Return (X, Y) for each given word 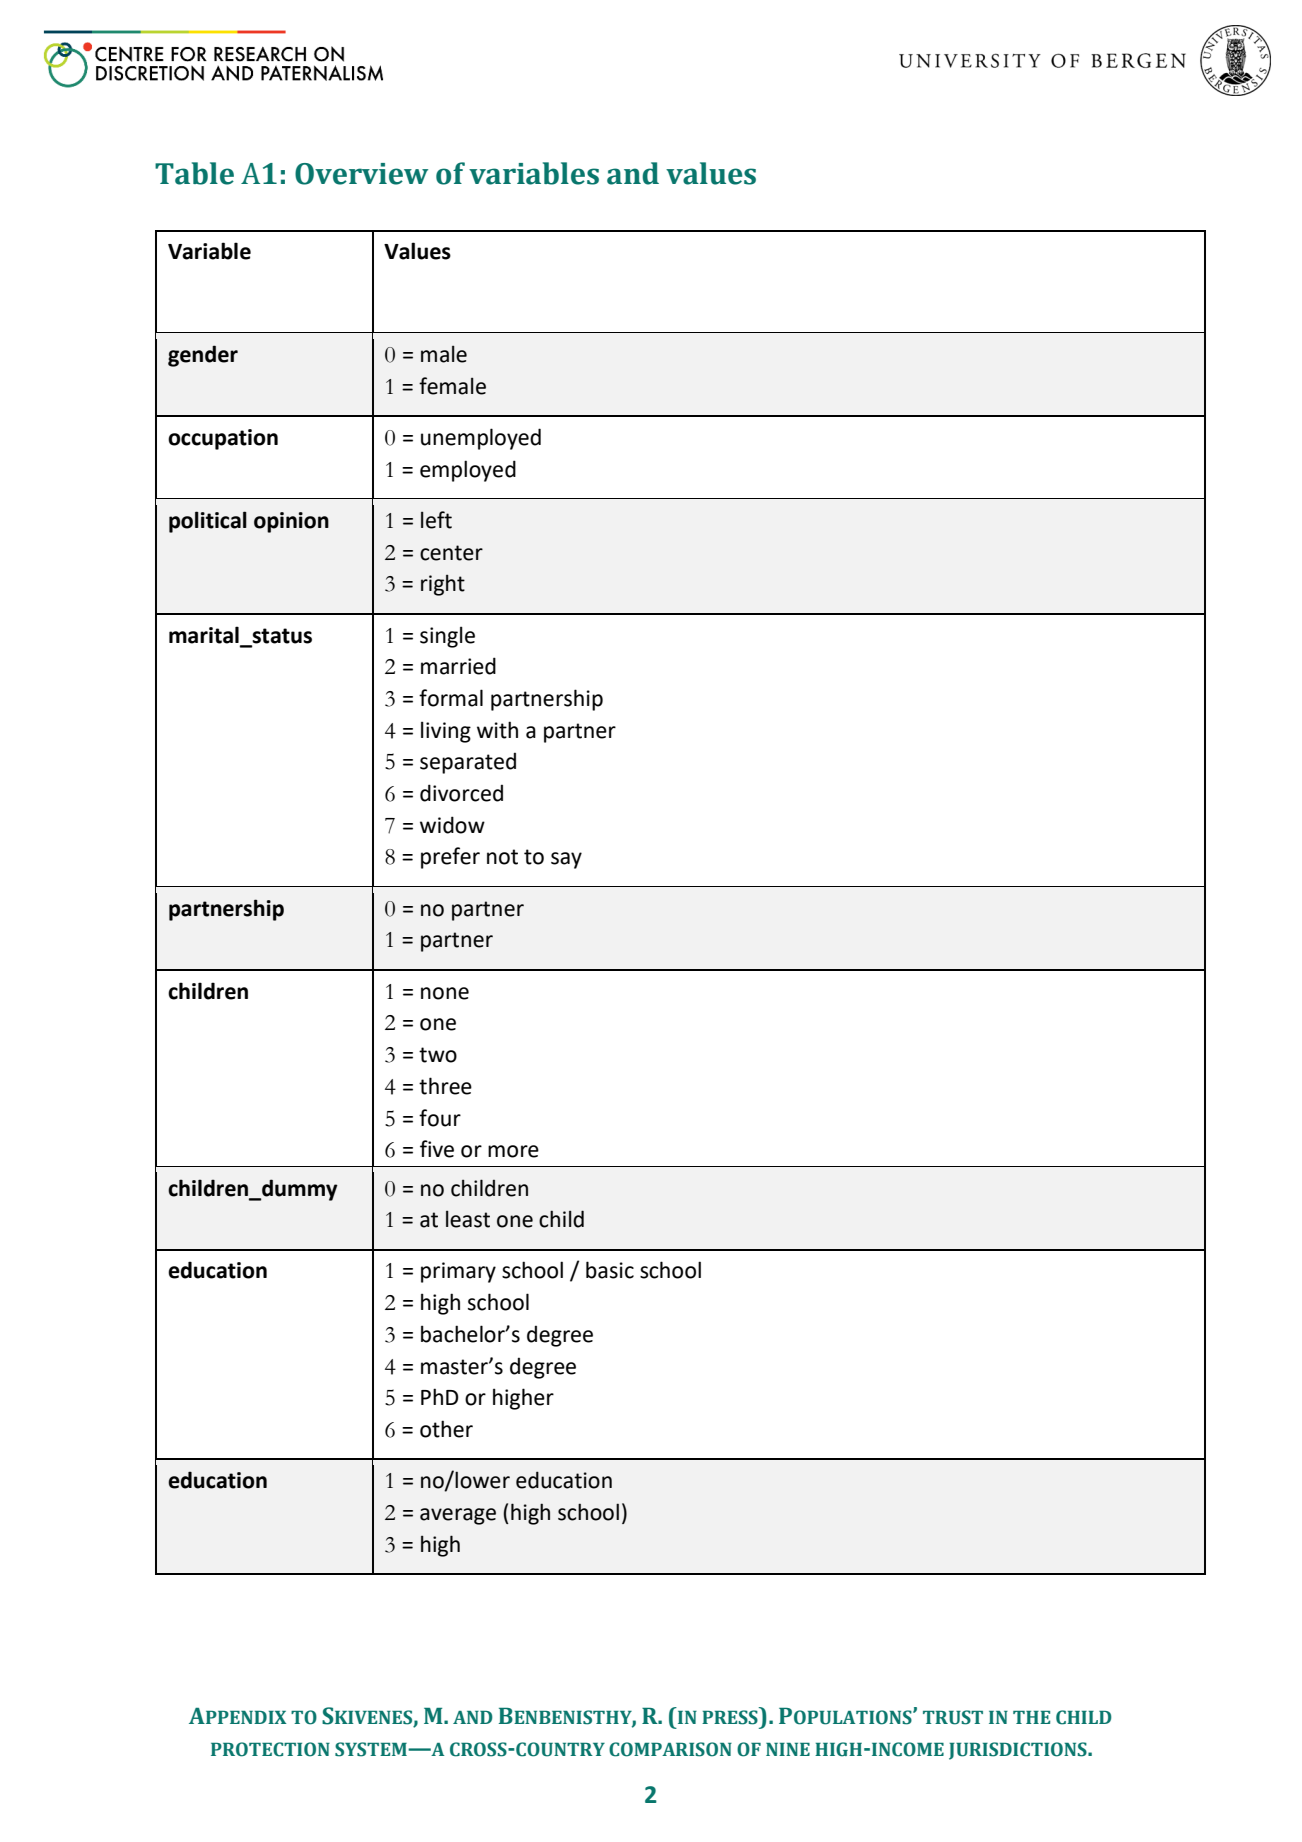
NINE (788, 1749)
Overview (361, 174)
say (566, 860)
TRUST (953, 1717)
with (497, 730)
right (443, 585)
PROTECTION (270, 1749)
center (451, 553)
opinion (291, 522)
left (436, 520)
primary (458, 1272)
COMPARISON (670, 1749)
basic (610, 1270)
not (502, 857)
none (445, 993)
